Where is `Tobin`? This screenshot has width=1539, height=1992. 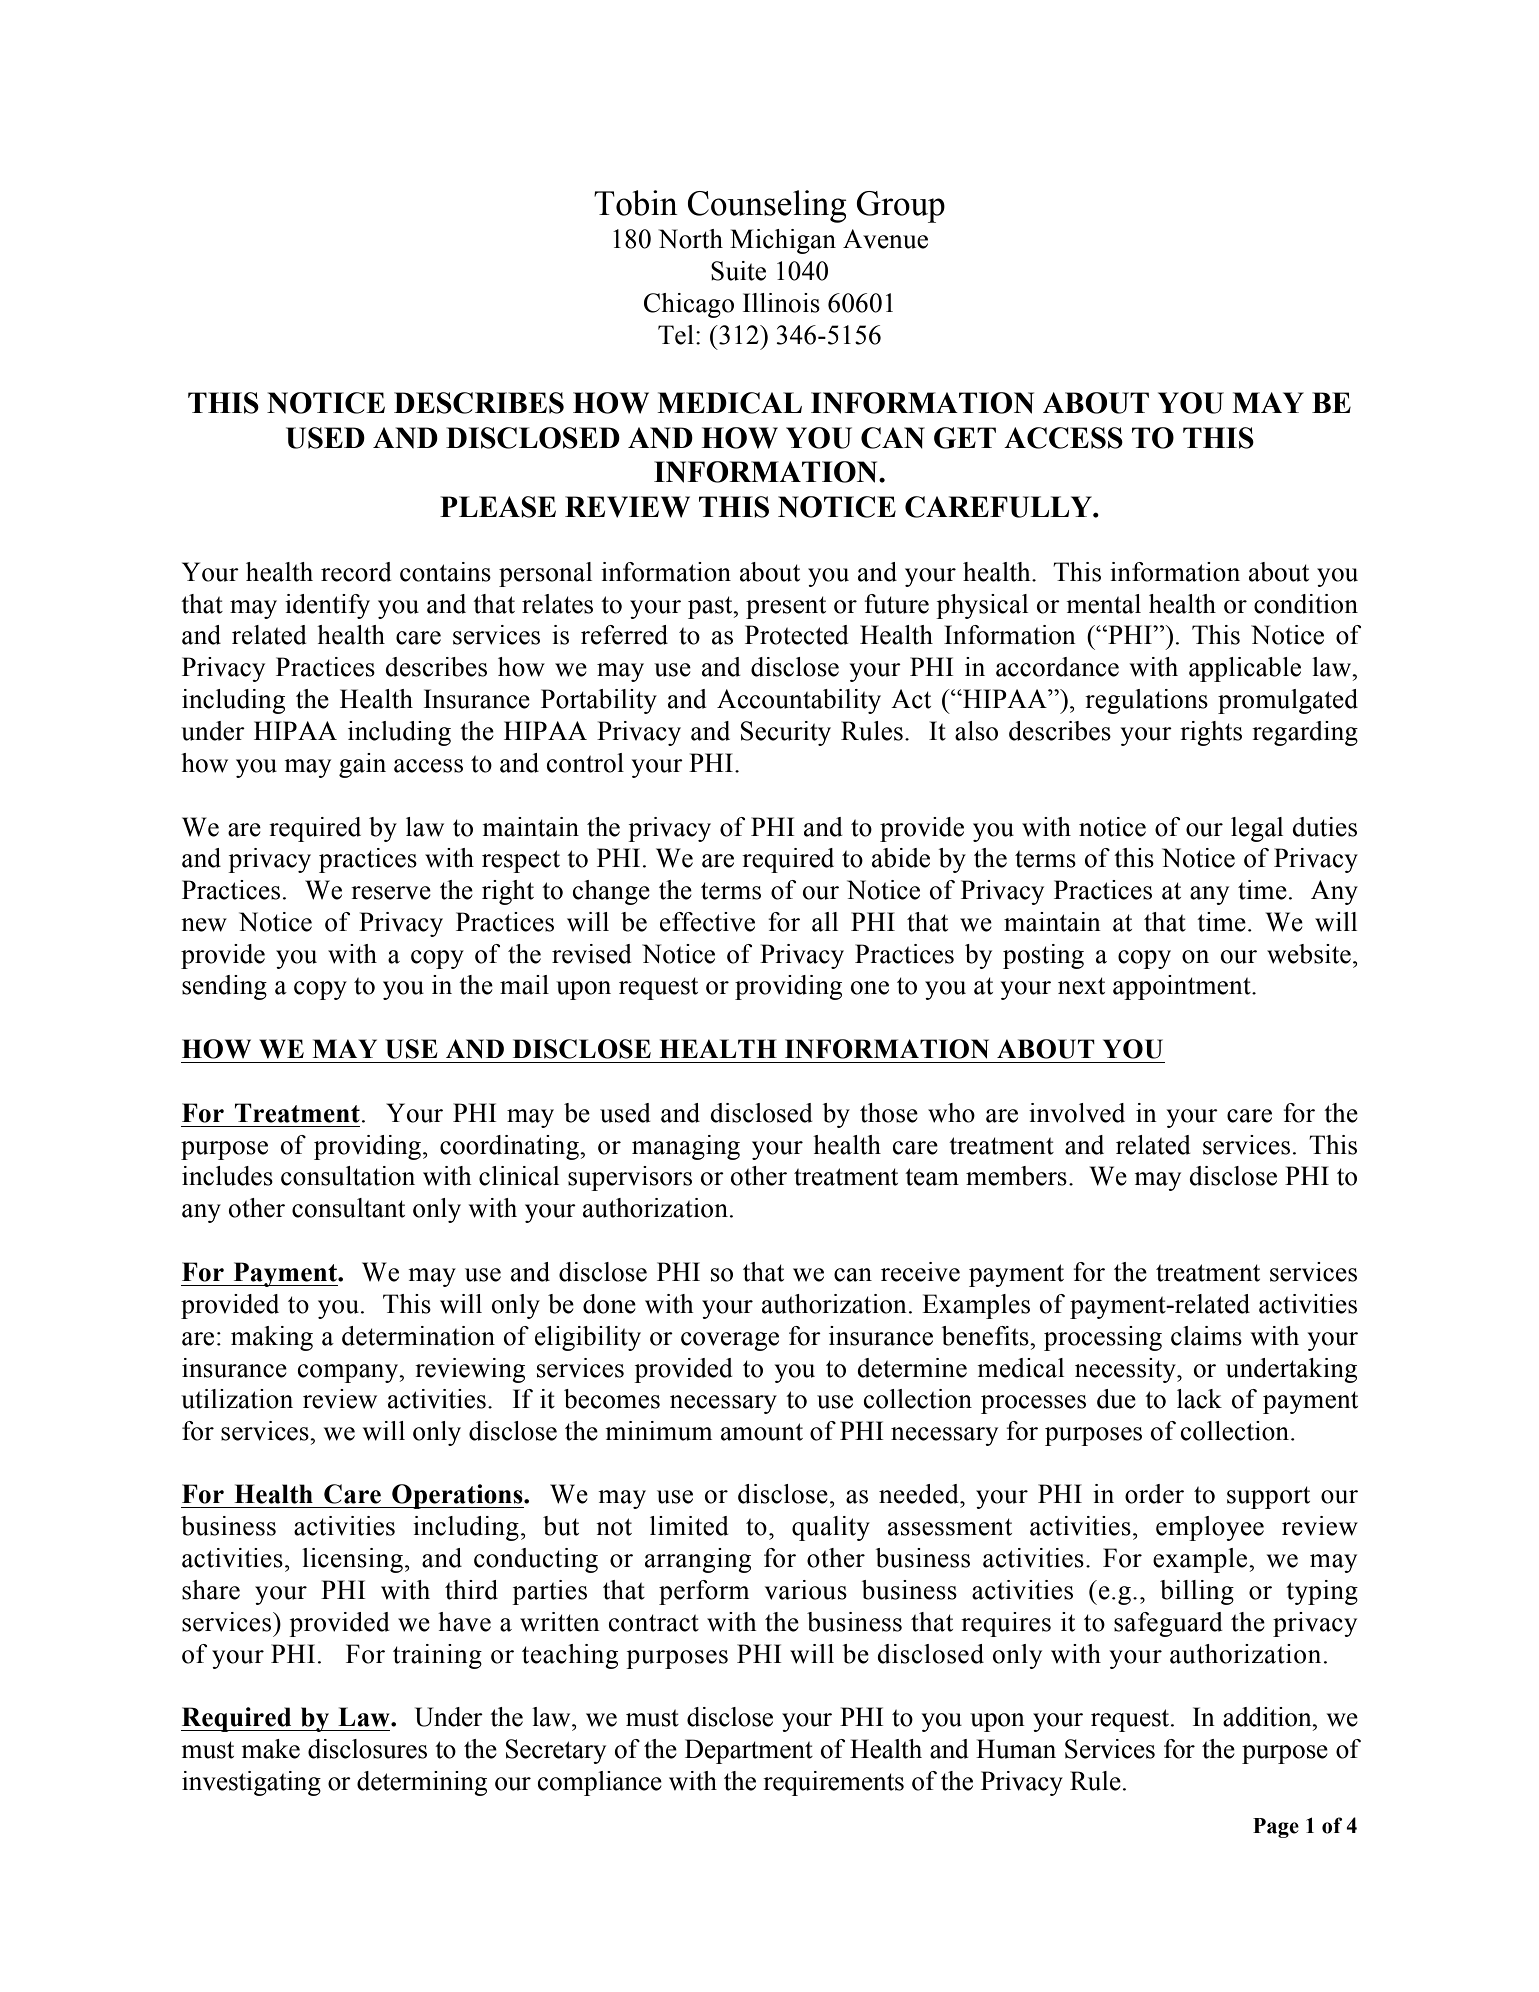 Tobin is located at coordinates (636, 203).
